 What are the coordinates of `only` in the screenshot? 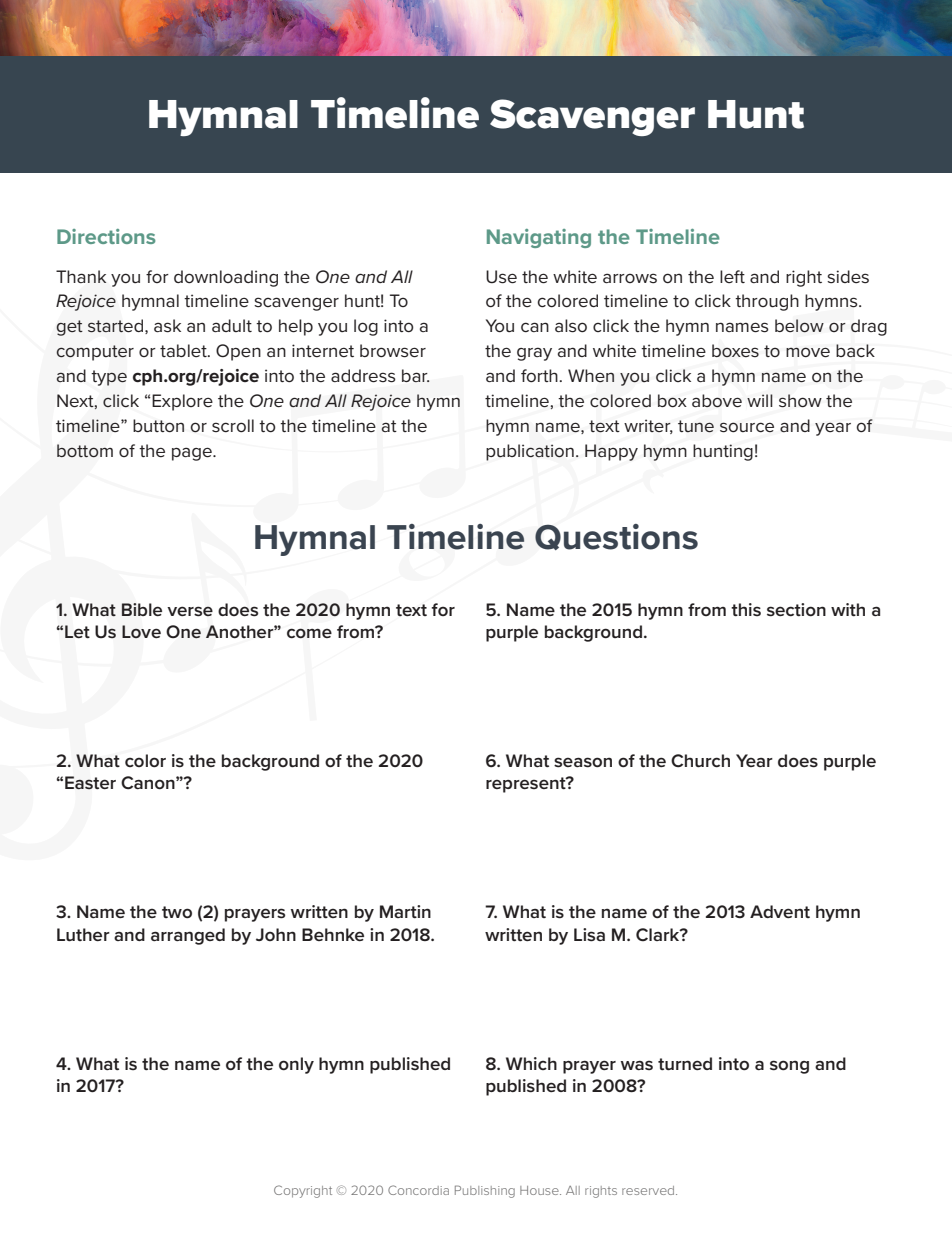 It's located at (296, 1065).
